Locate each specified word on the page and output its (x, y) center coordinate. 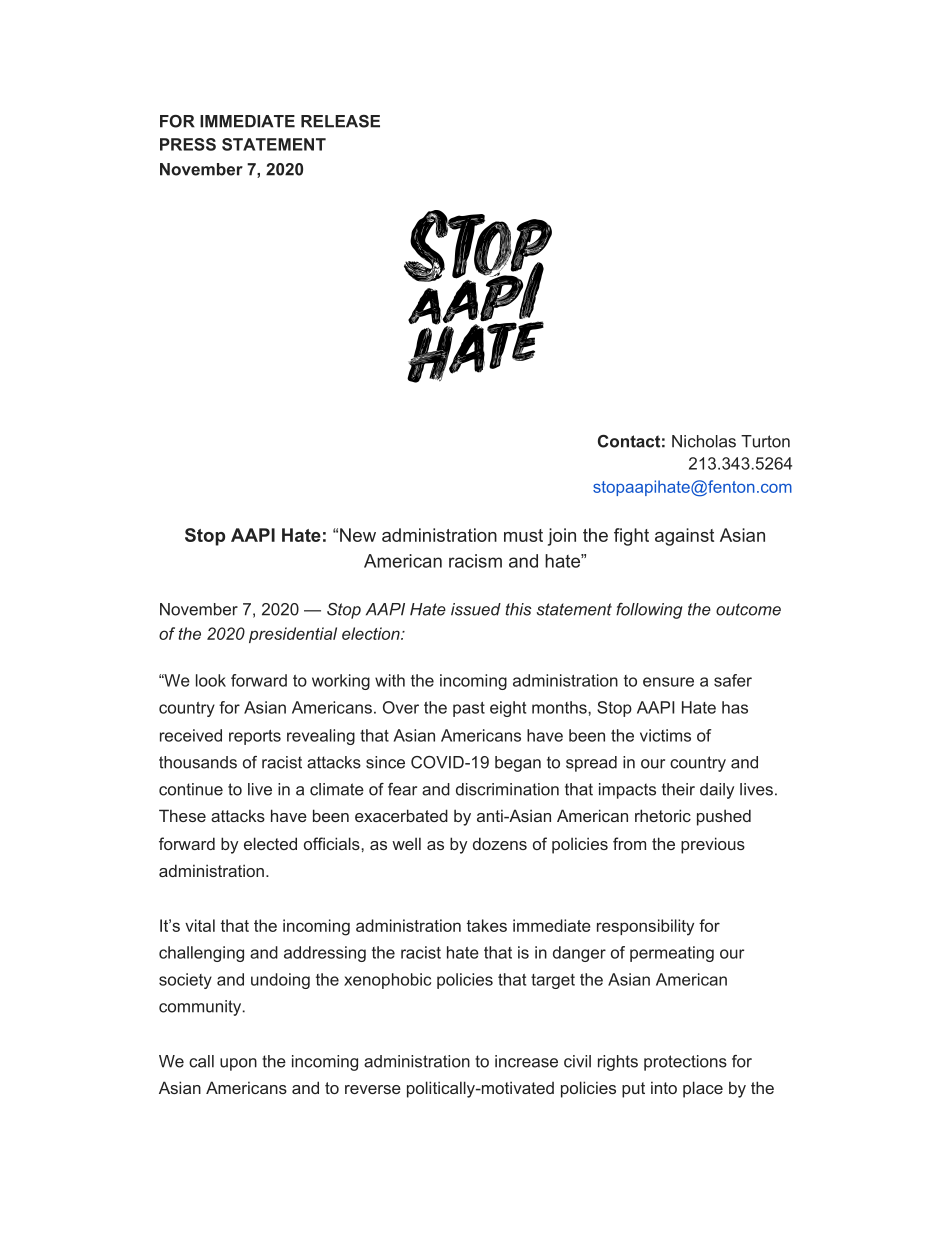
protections (685, 1063)
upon (238, 1064)
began (518, 764)
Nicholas (704, 441)
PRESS (188, 144)
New (358, 535)
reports (255, 737)
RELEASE (340, 121)
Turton (765, 441)
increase (526, 1061)
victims (665, 735)
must (523, 535)
